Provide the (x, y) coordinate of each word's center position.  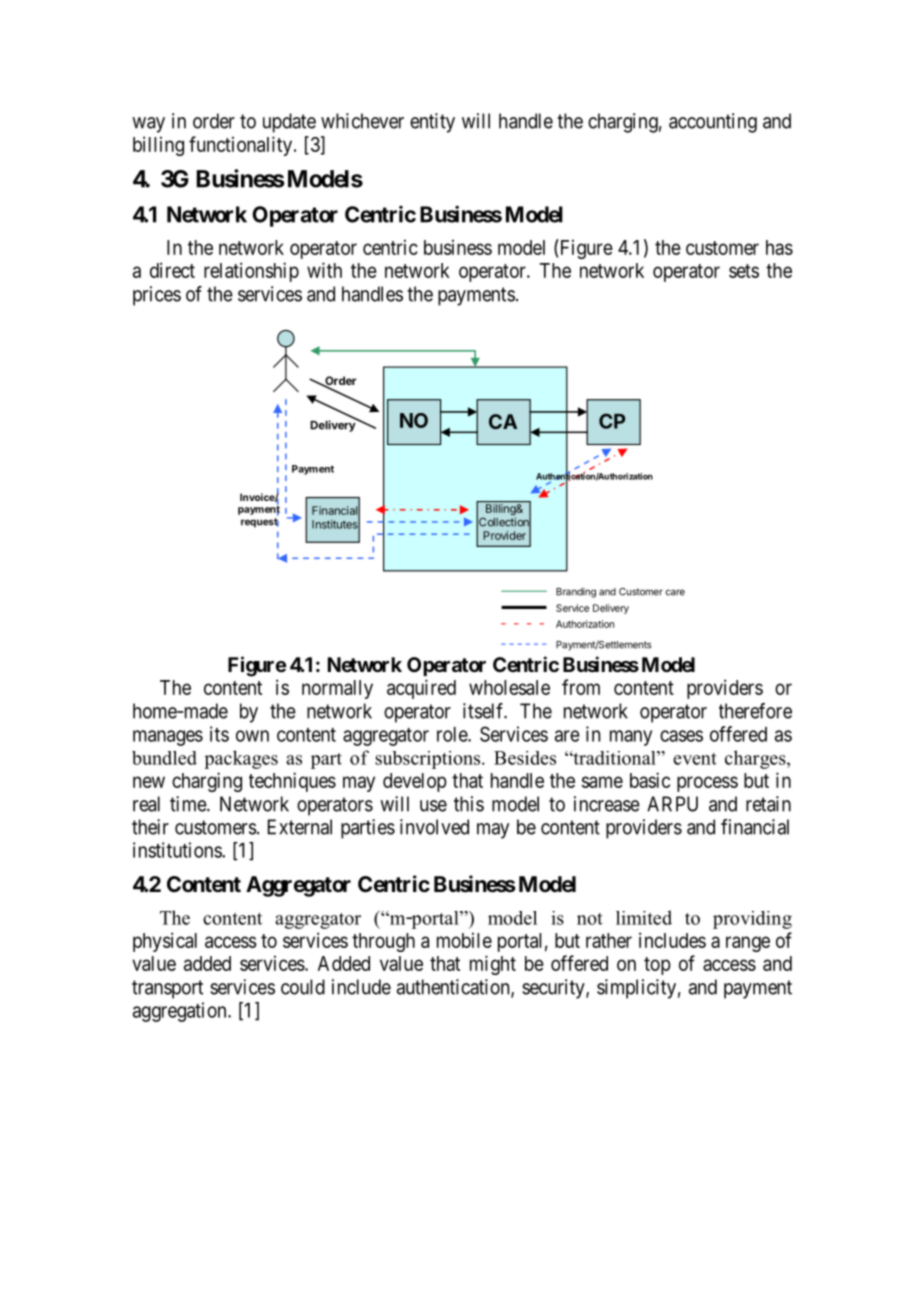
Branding (576, 593)
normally (337, 689)
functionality (240, 146)
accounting (713, 123)
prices (157, 296)
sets (744, 271)
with (324, 270)
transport (167, 989)
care (675, 592)
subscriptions (429, 760)
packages (241, 759)
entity (432, 123)
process (707, 784)
